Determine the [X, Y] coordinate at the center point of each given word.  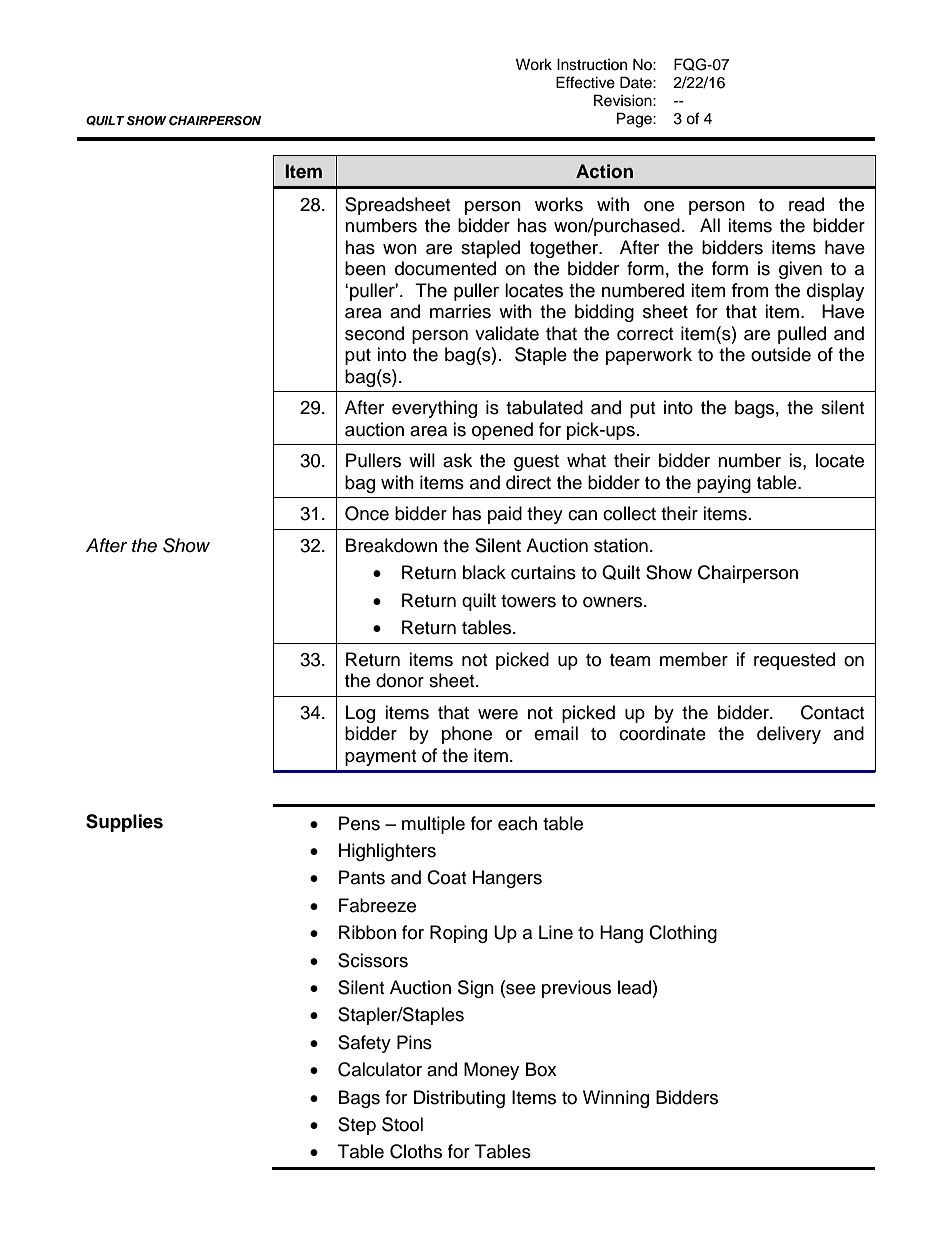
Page [635, 120]
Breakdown [391, 545]
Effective [585, 82]
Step [357, 1126]
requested [794, 661]
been [365, 268]
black [484, 572]
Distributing [459, 1099]
